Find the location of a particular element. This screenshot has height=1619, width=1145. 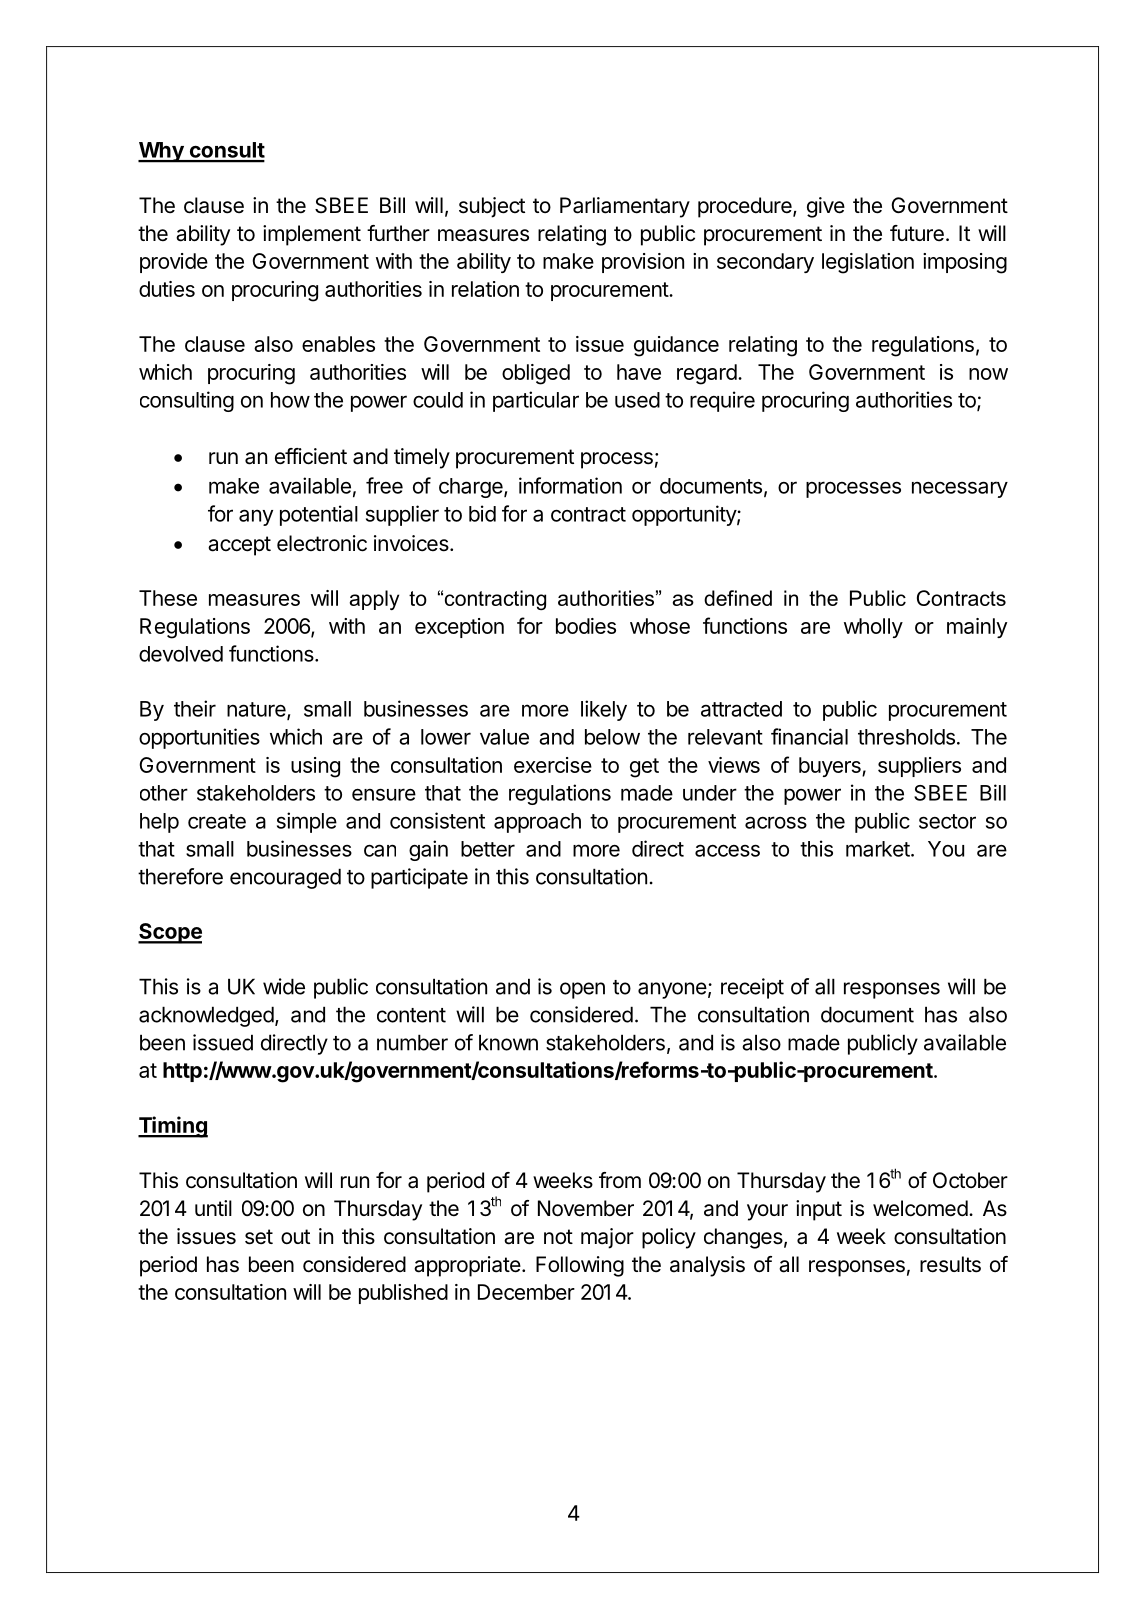

Parliamentary is located at coordinates (625, 207).
